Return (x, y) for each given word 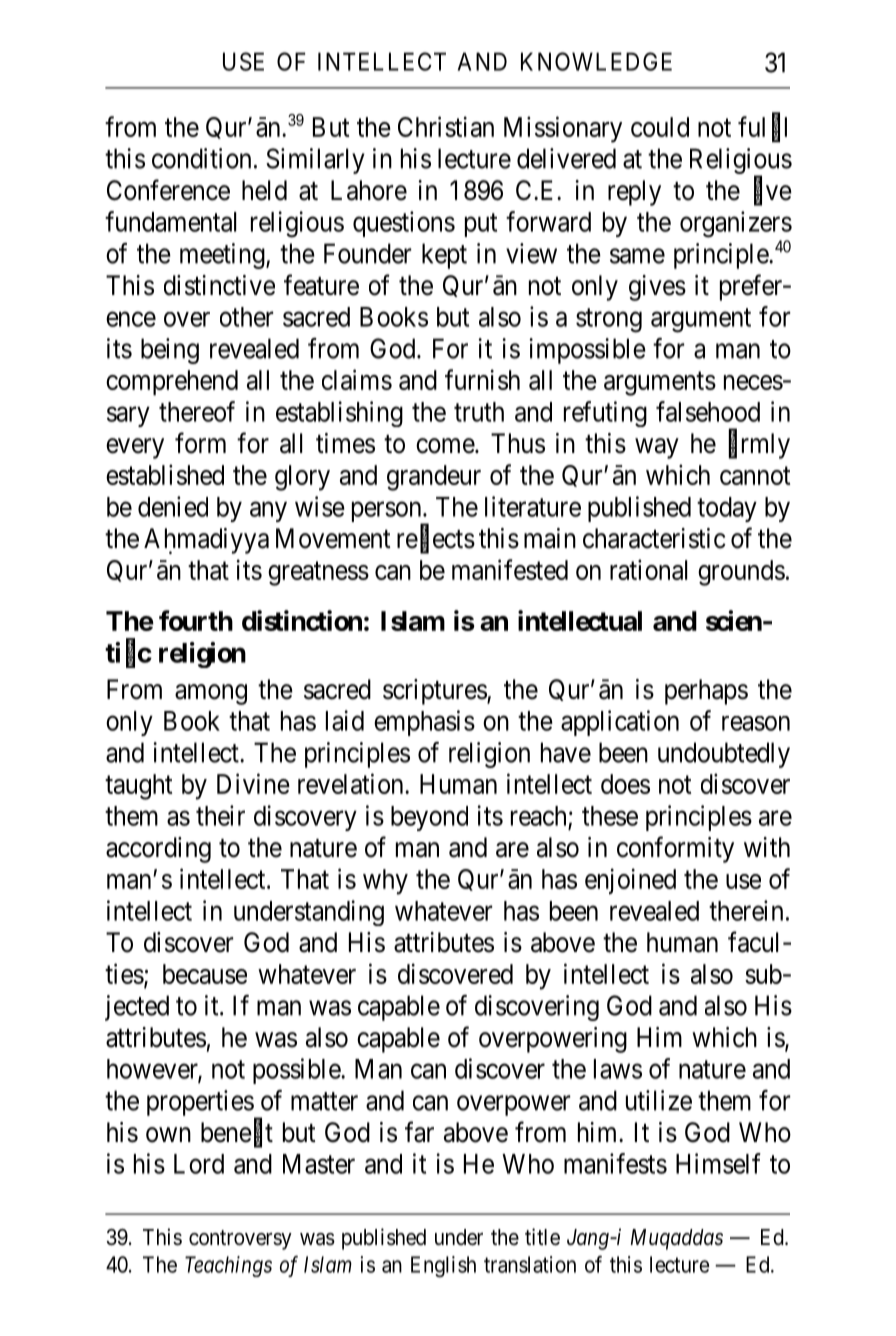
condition (201, 158)
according (158, 850)
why (385, 882)
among (211, 694)
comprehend (172, 383)
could (660, 127)
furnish (482, 379)
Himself (718, 1163)
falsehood (708, 411)
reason (756, 723)
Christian (446, 126)
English (443, 1267)
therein (746, 910)
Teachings (228, 1266)
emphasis (424, 723)
